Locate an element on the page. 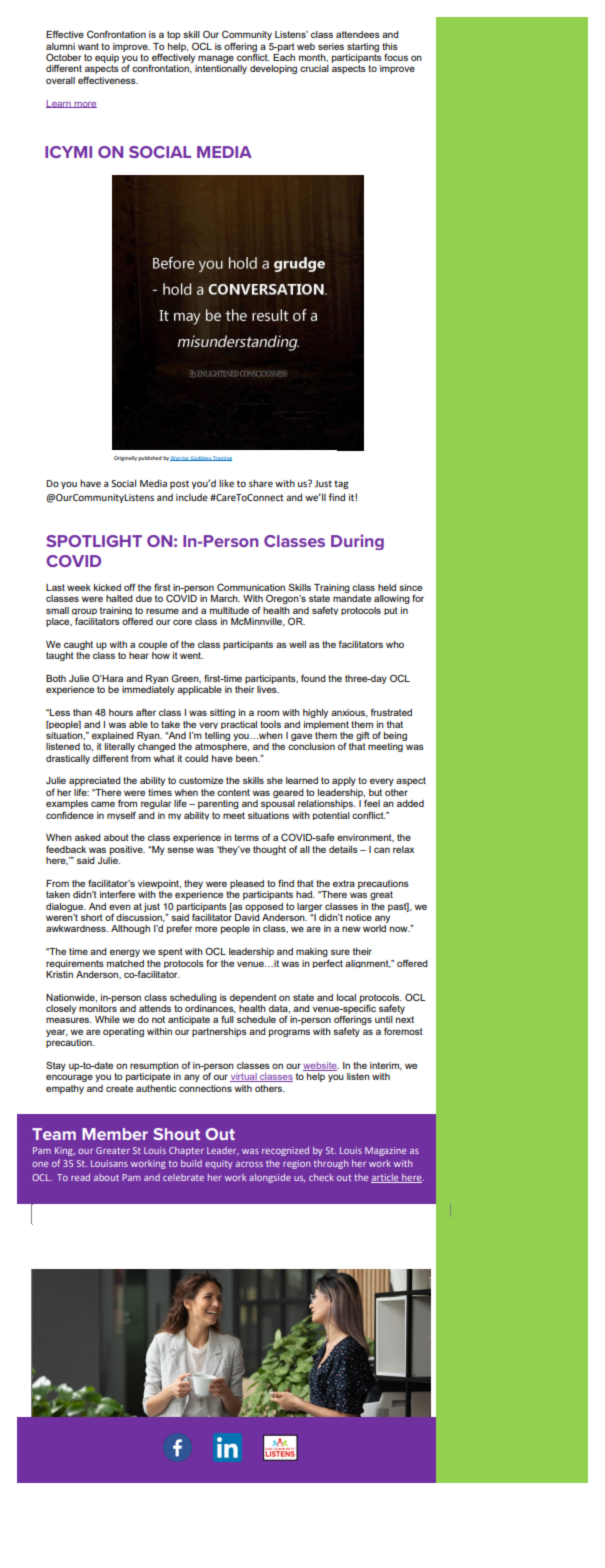 The height and width of the image is (1568, 605). multitude is located at coordinates (229, 610).
